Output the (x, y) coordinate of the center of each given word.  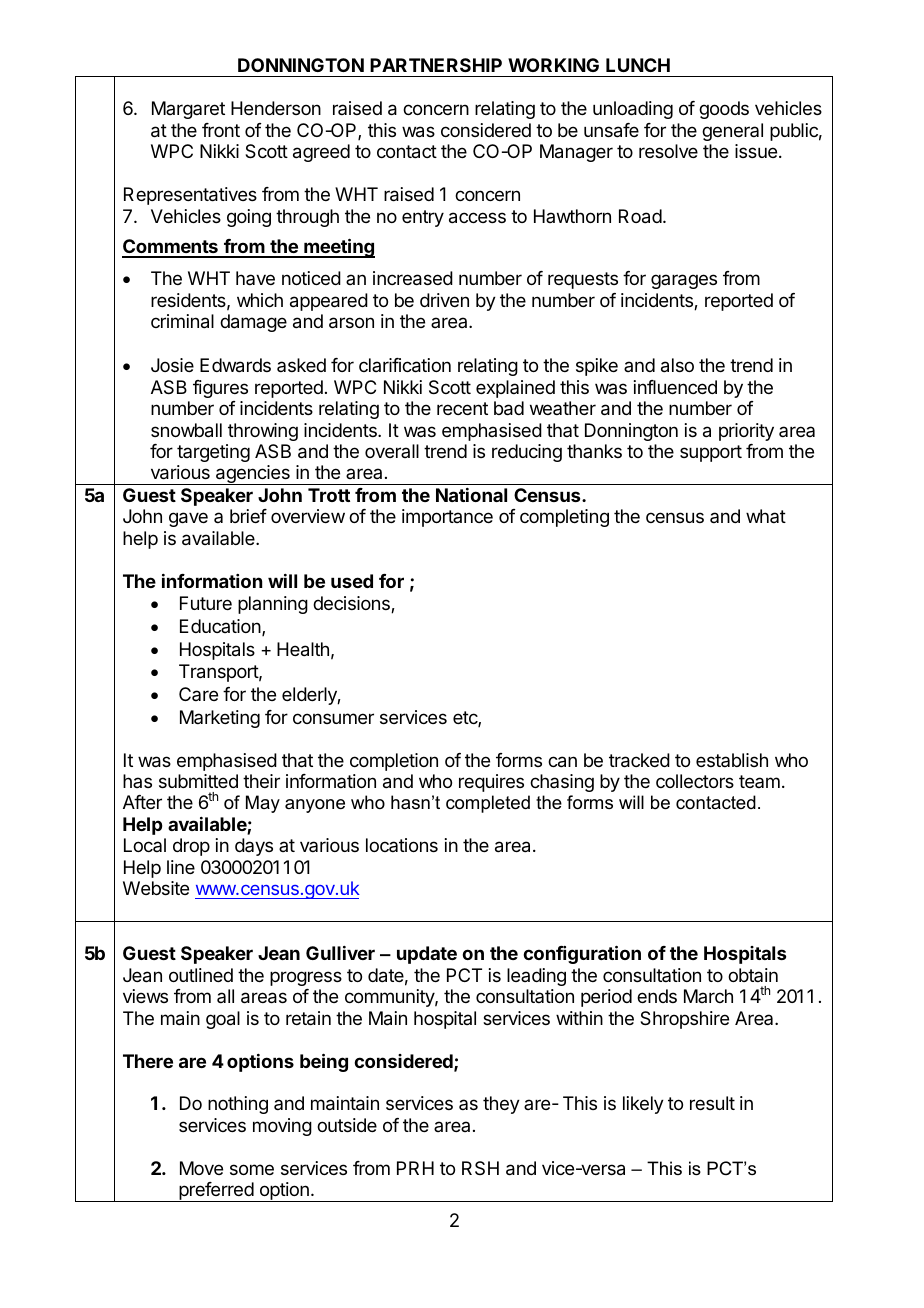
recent (462, 408)
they (501, 1105)
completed (488, 804)
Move (201, 1168)
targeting (213, 453)
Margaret (188, 110)
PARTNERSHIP (436, 65)
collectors (695, 781)
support (711, 453)
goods (724, 110)
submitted (198, 781)
